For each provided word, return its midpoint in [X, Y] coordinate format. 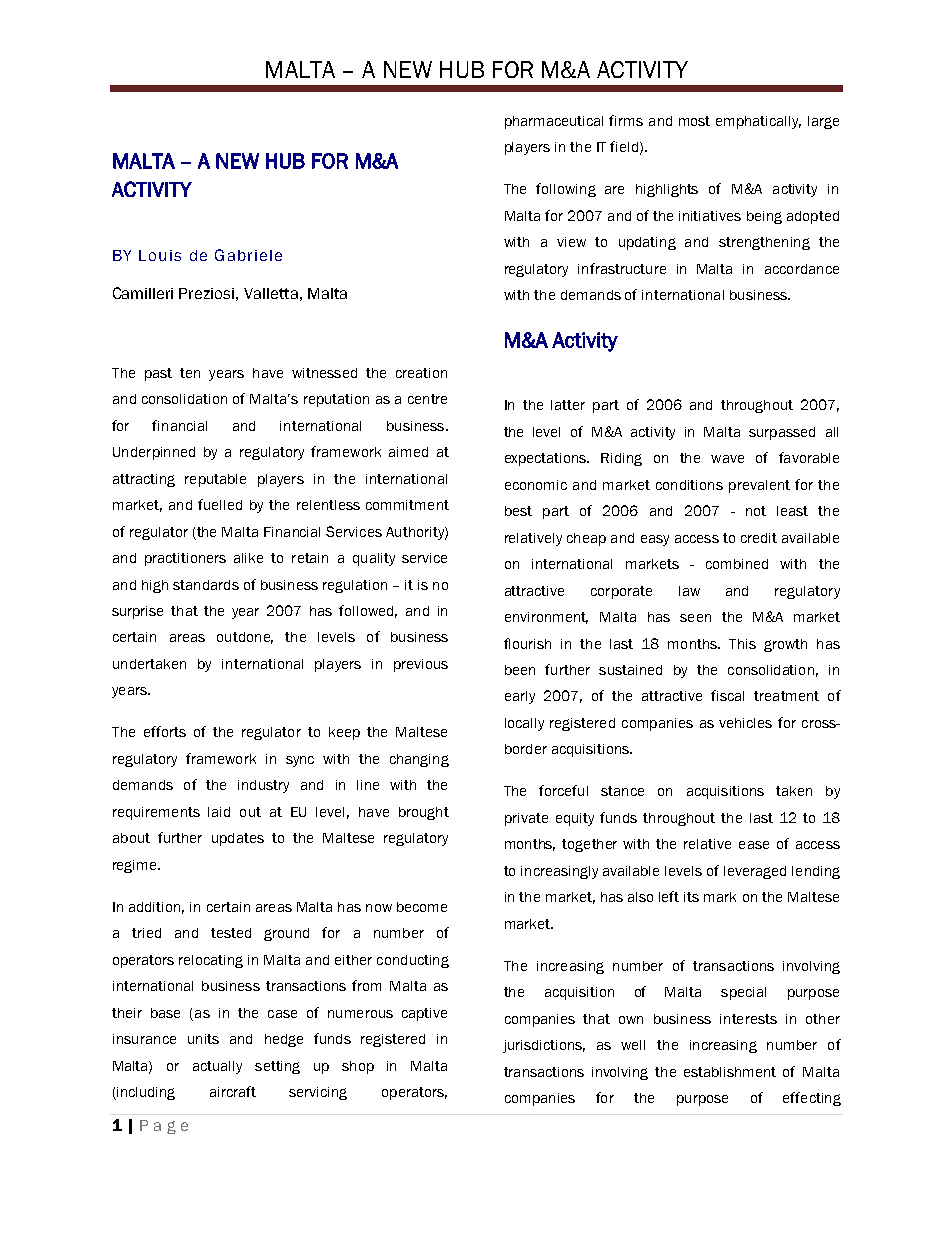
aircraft [233, 1091]
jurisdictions [544, 1046]
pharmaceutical [554, 122]
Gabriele [248, 255]
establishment [730, 1072]
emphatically [758, 122]
